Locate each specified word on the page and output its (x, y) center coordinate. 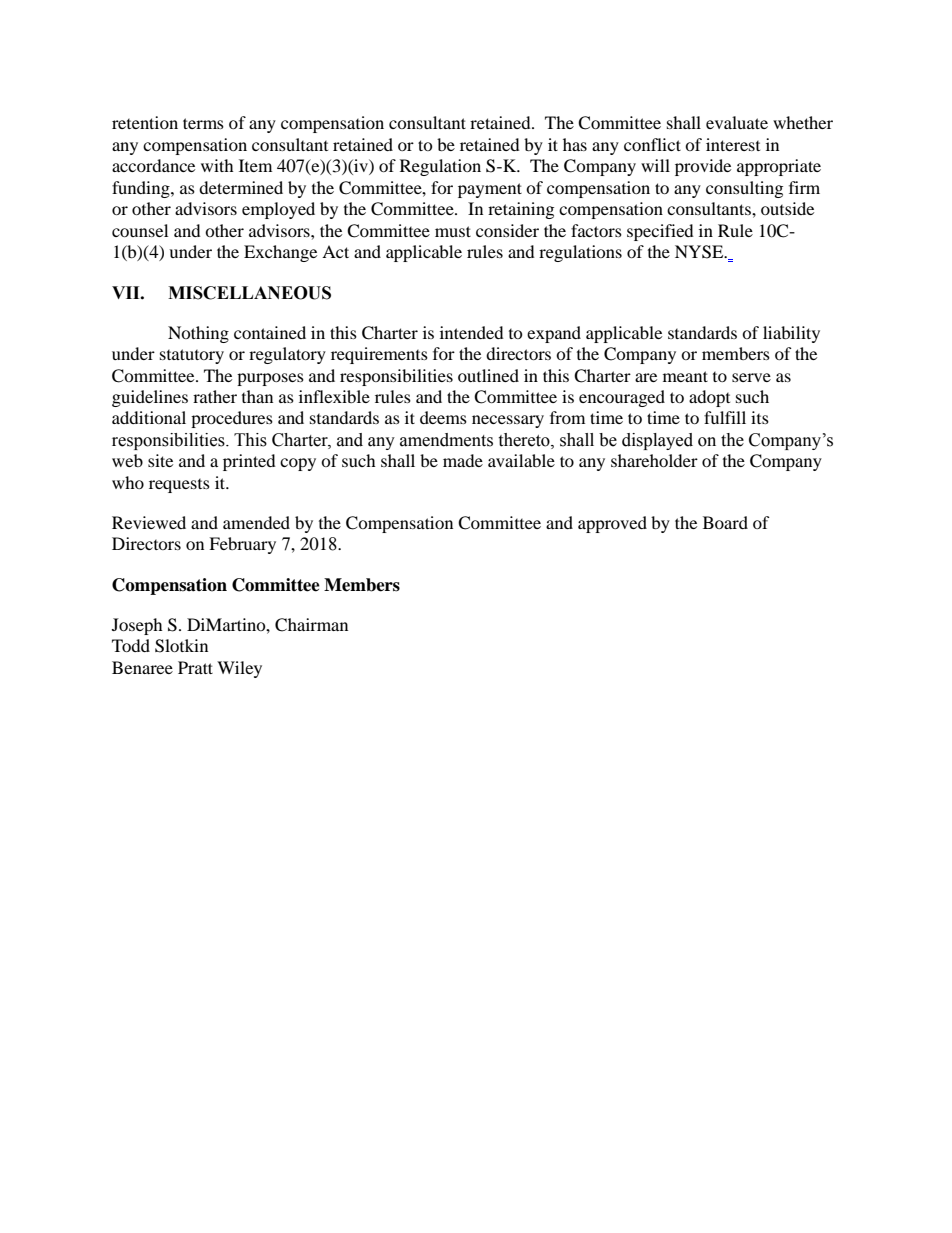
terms (203, 123)
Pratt (195, 667)
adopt (709, 398)
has (575, 144)
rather (215, 396)
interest (733, 144)
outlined (488, 375)
